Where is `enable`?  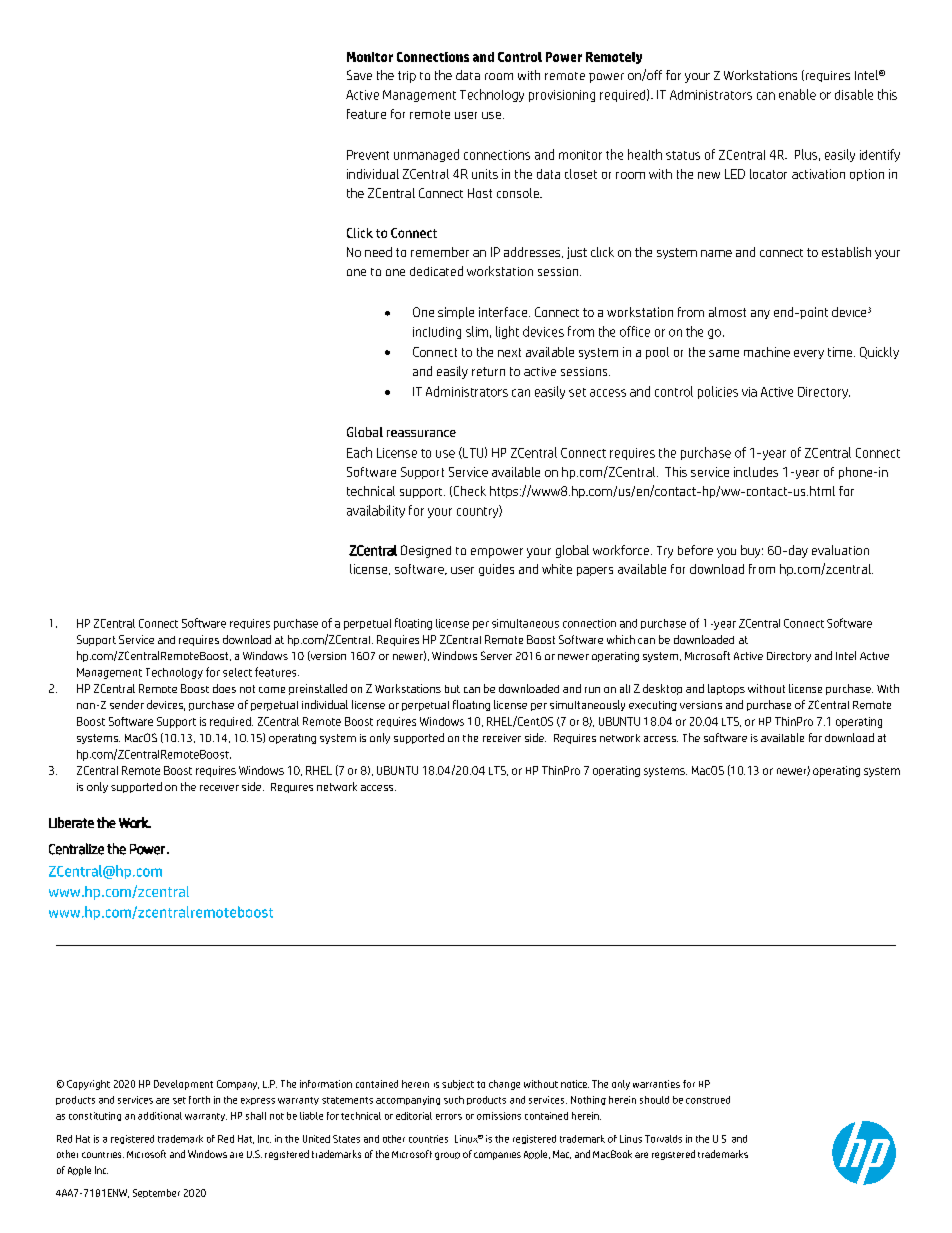
enable is located at coordinates (797, 94).
